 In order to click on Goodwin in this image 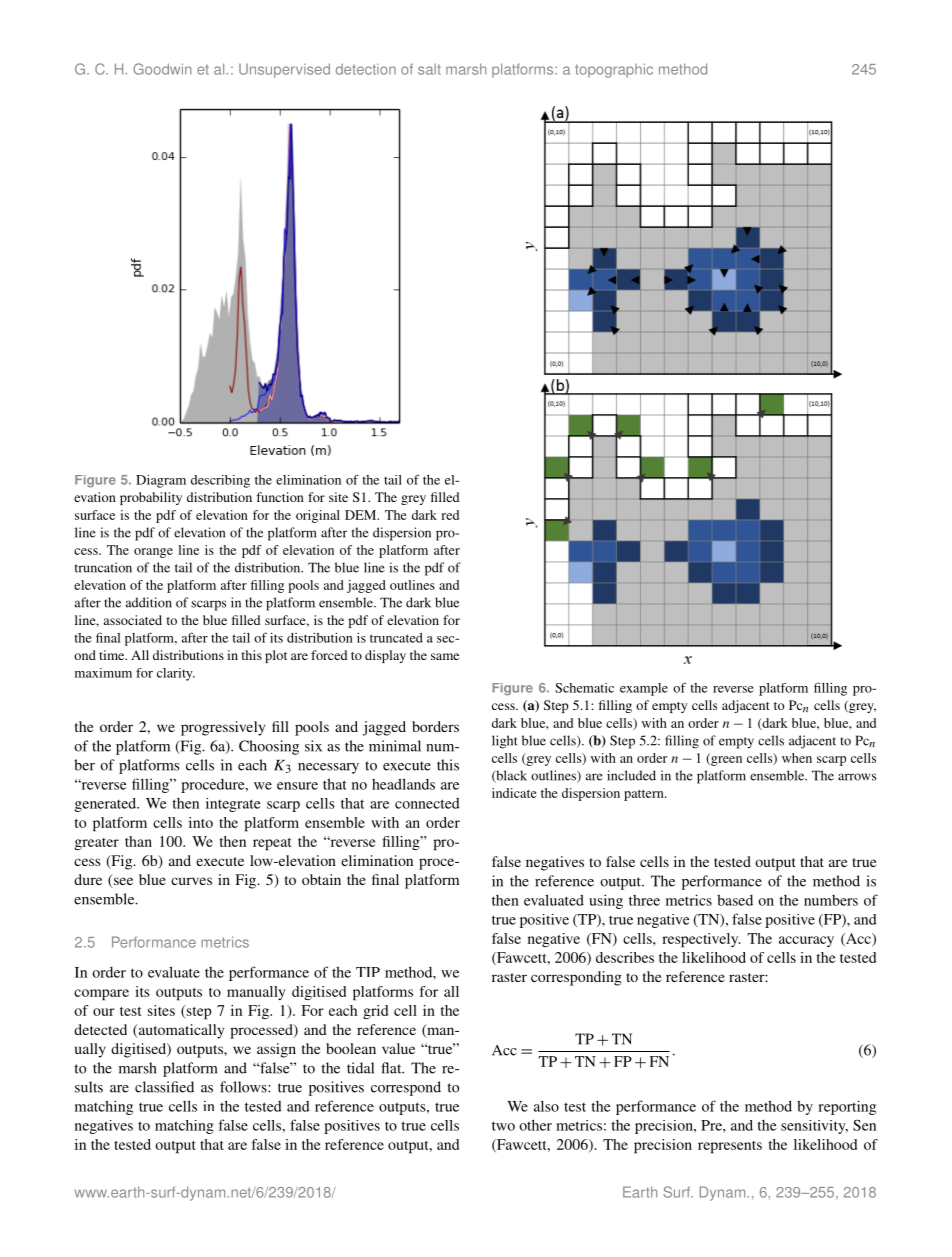, I will do `click(162, 69)`.
